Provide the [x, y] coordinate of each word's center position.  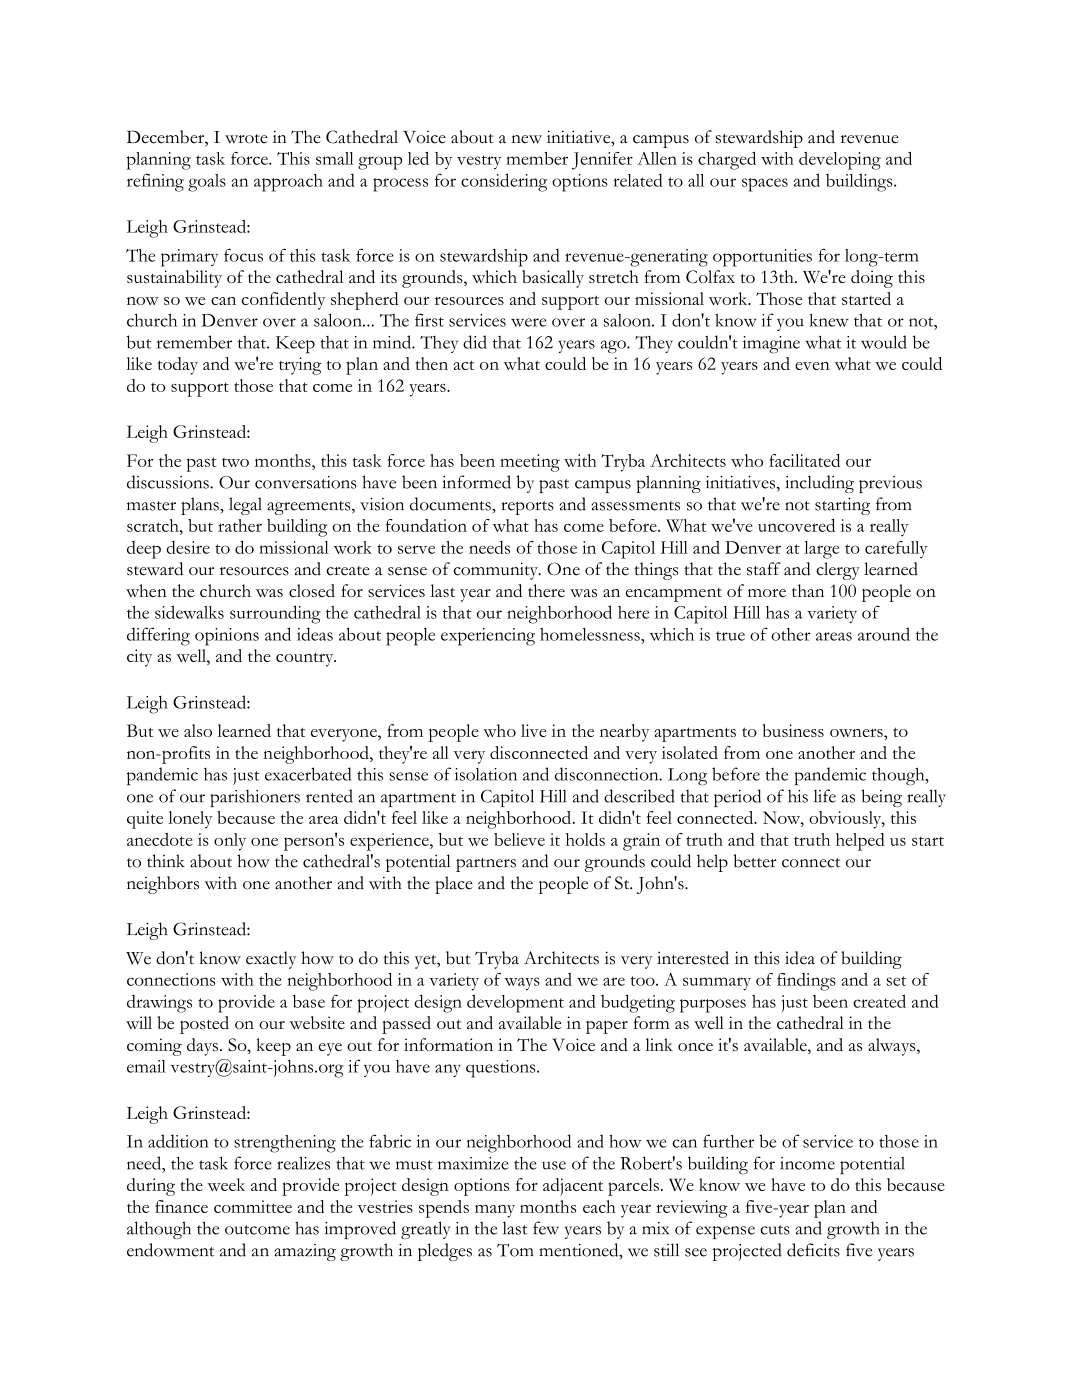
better [755, 861]
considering [504, 182]
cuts [775, 1230]
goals [207, 183]
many [495, 1211]
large [821, 550]
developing [840, 161]
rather [240, 525]
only [230, 842]
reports [527, 508]
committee [253, 1206]
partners [486, 865]
